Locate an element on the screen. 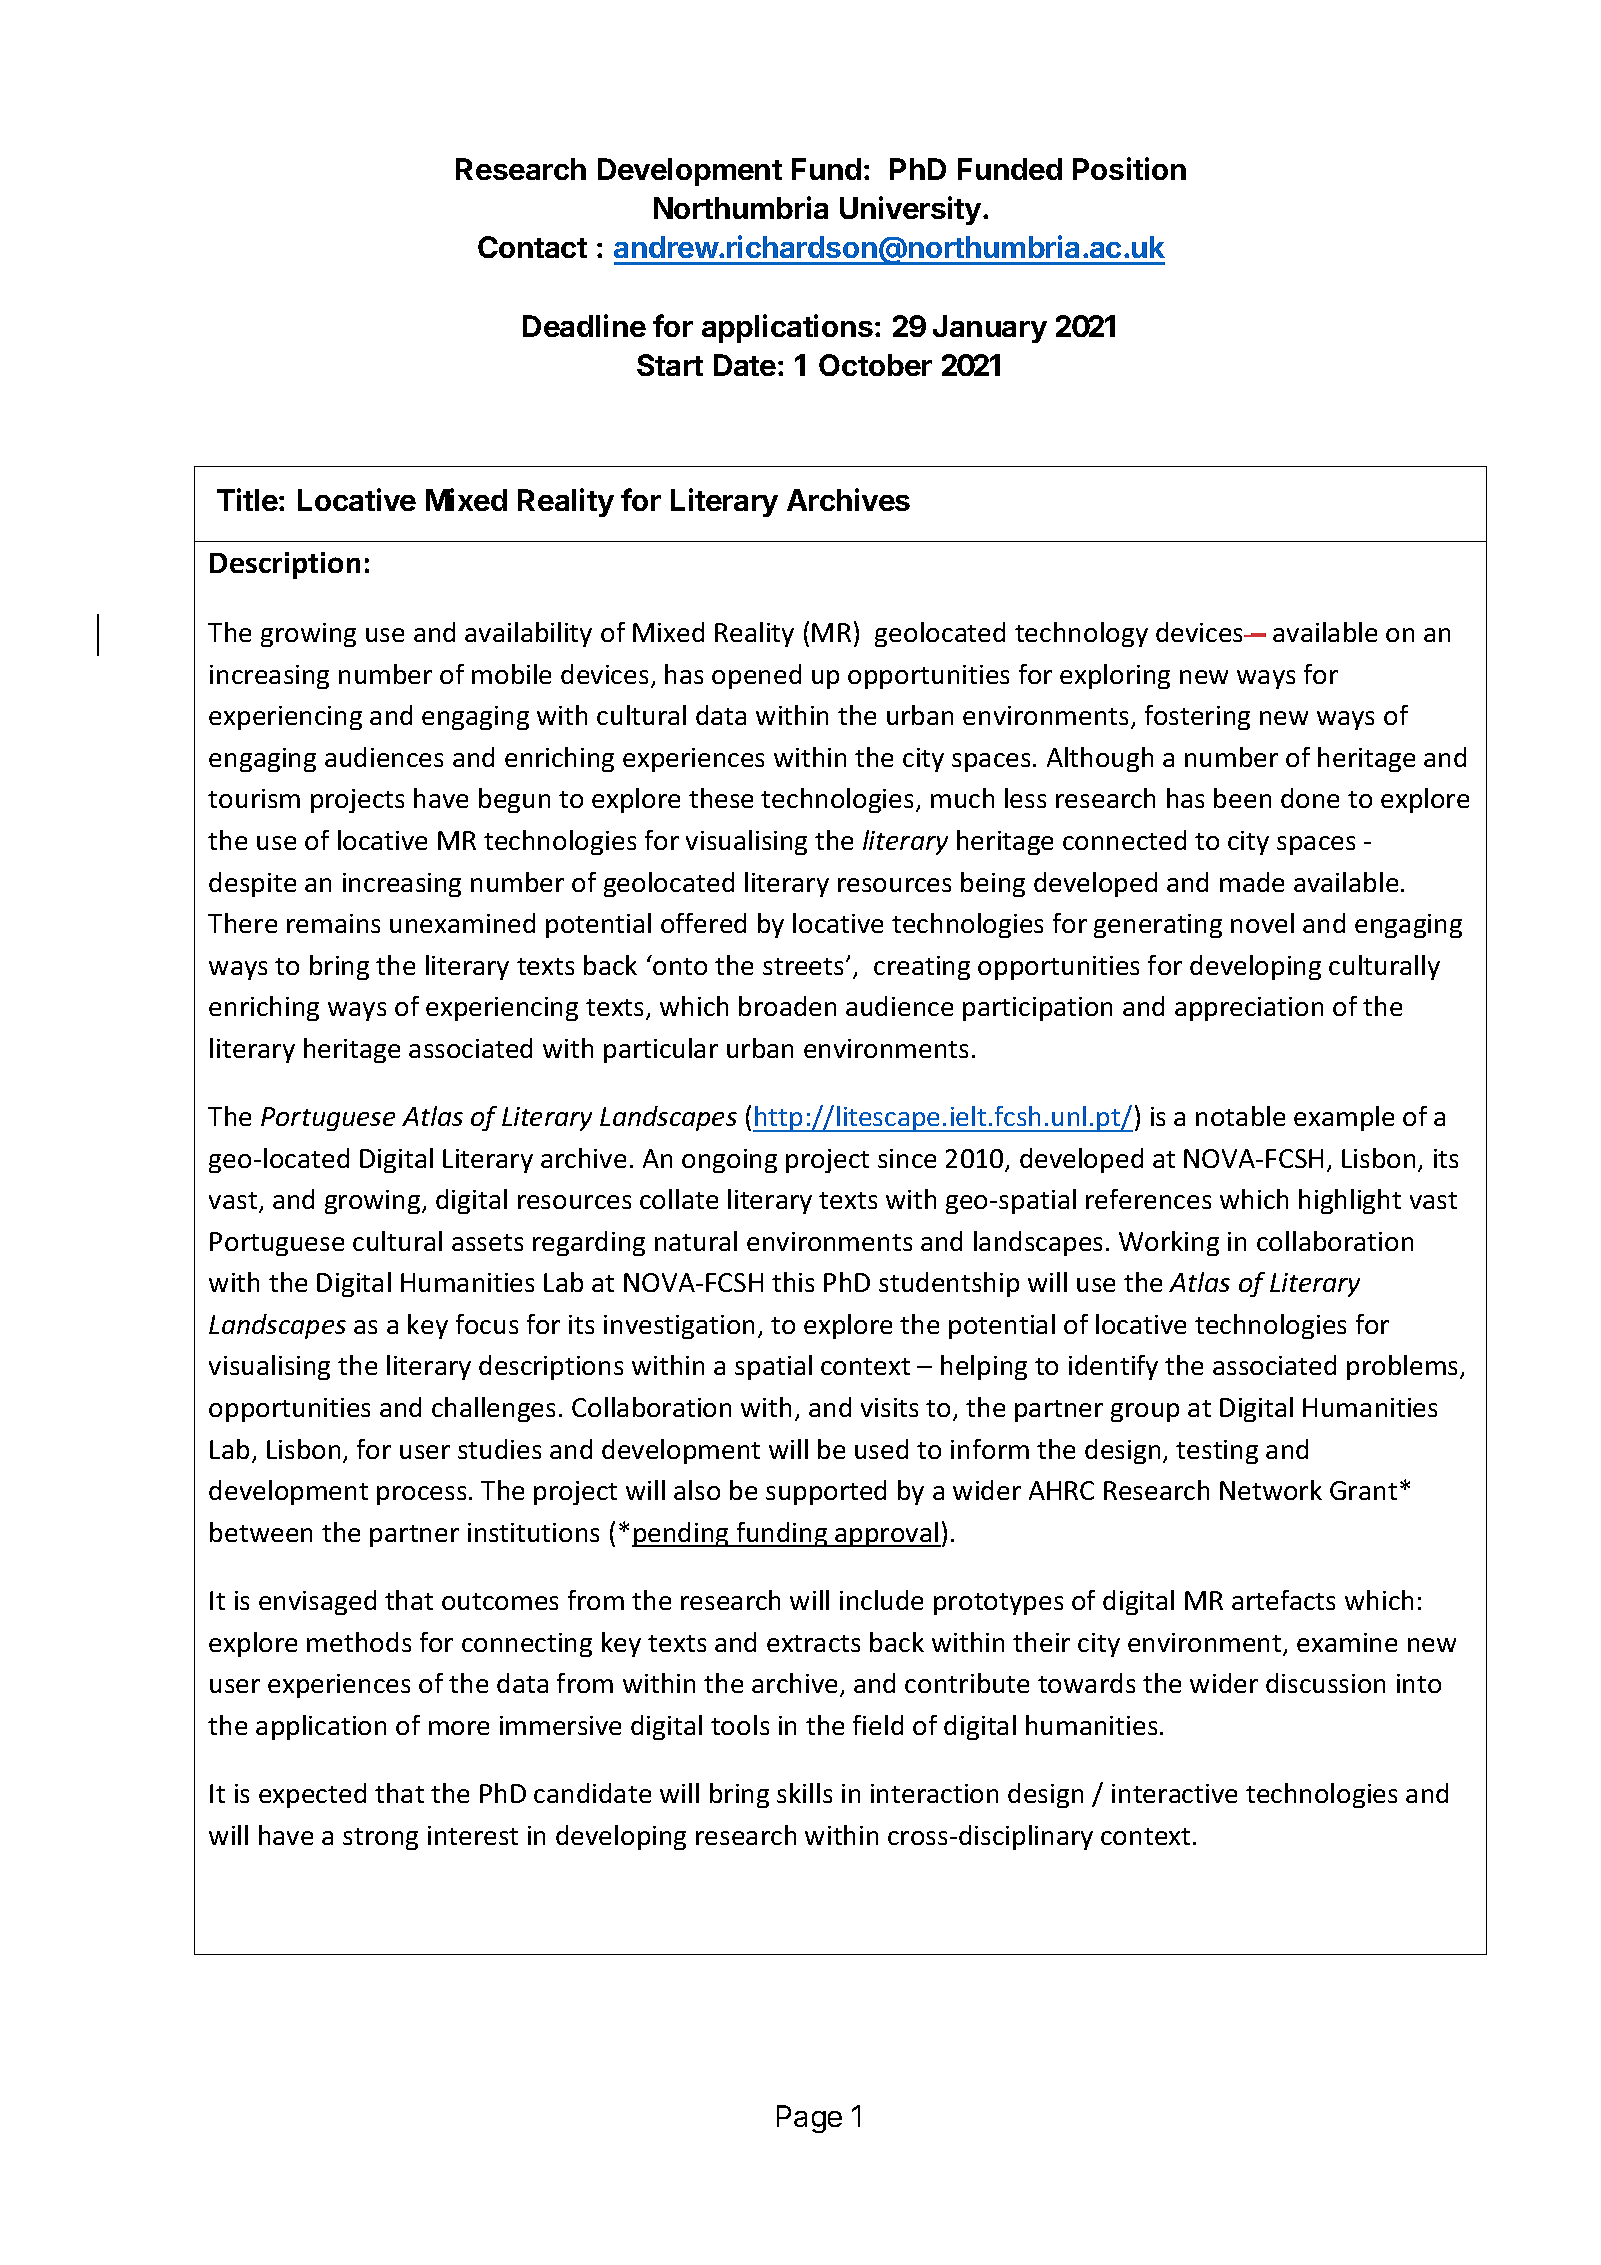 The image size is (1601, 2265). Contact is located at coordinates (532, 247).
